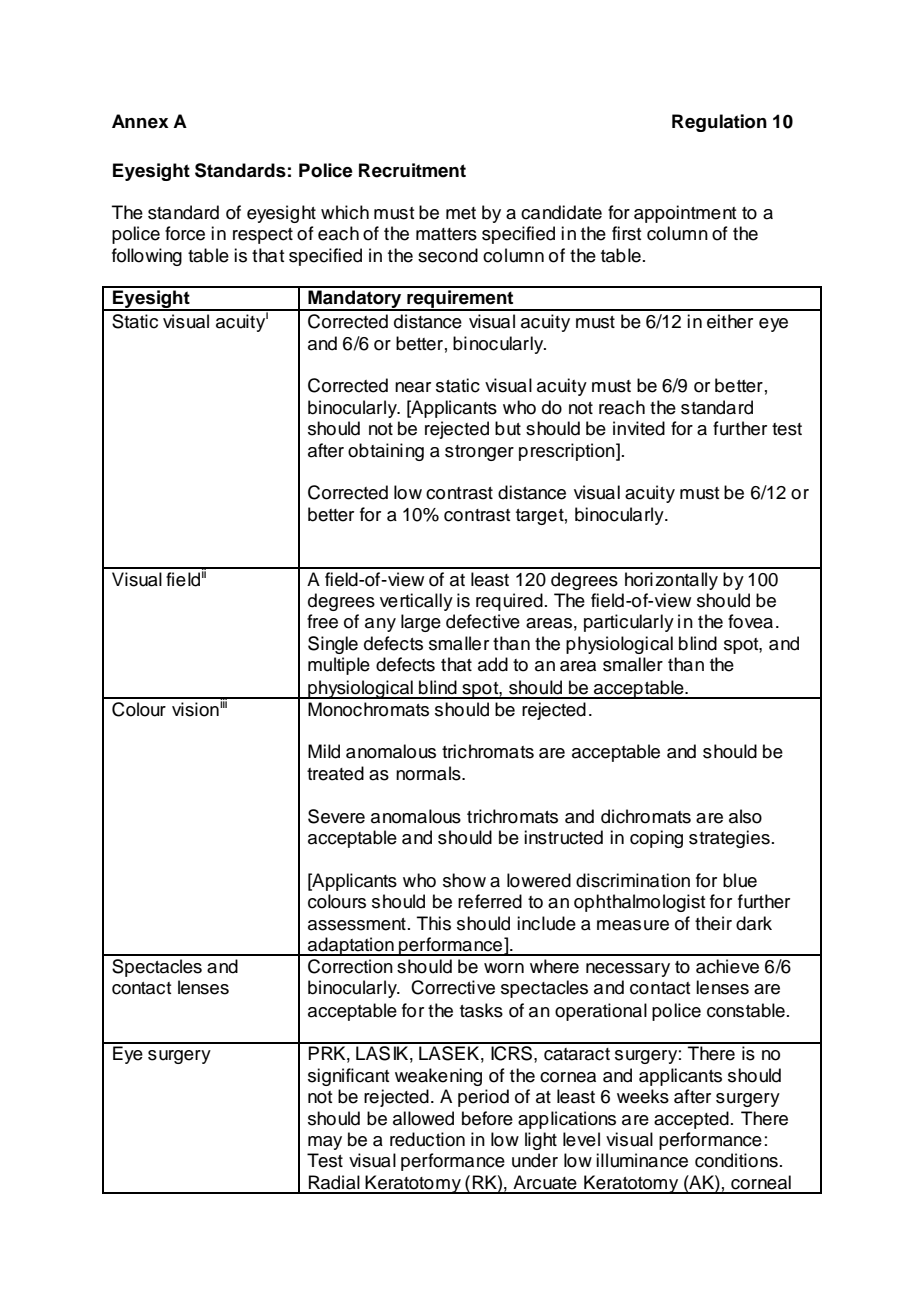  What do you see at coordinates (322, 621) in the screenshot?
I see `free` at bounding box center [322, 621].
